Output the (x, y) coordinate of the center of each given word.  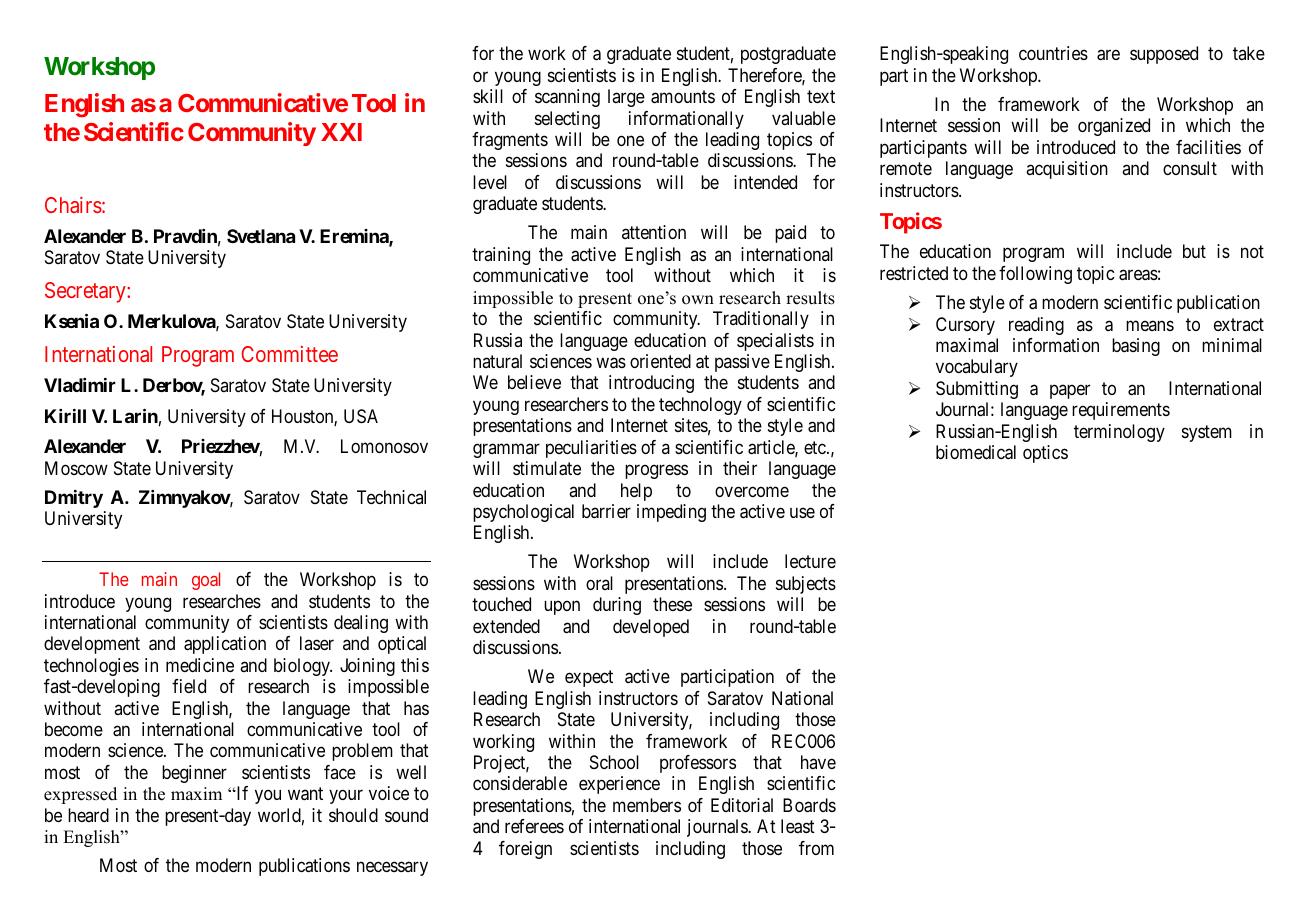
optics (1045, 454)
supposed (1164, 55)
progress (656, 472)
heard (88, 815)
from (816, 848)
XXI (341, 132)
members (647, 805)
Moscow (76, 468)
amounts (683, 97)
